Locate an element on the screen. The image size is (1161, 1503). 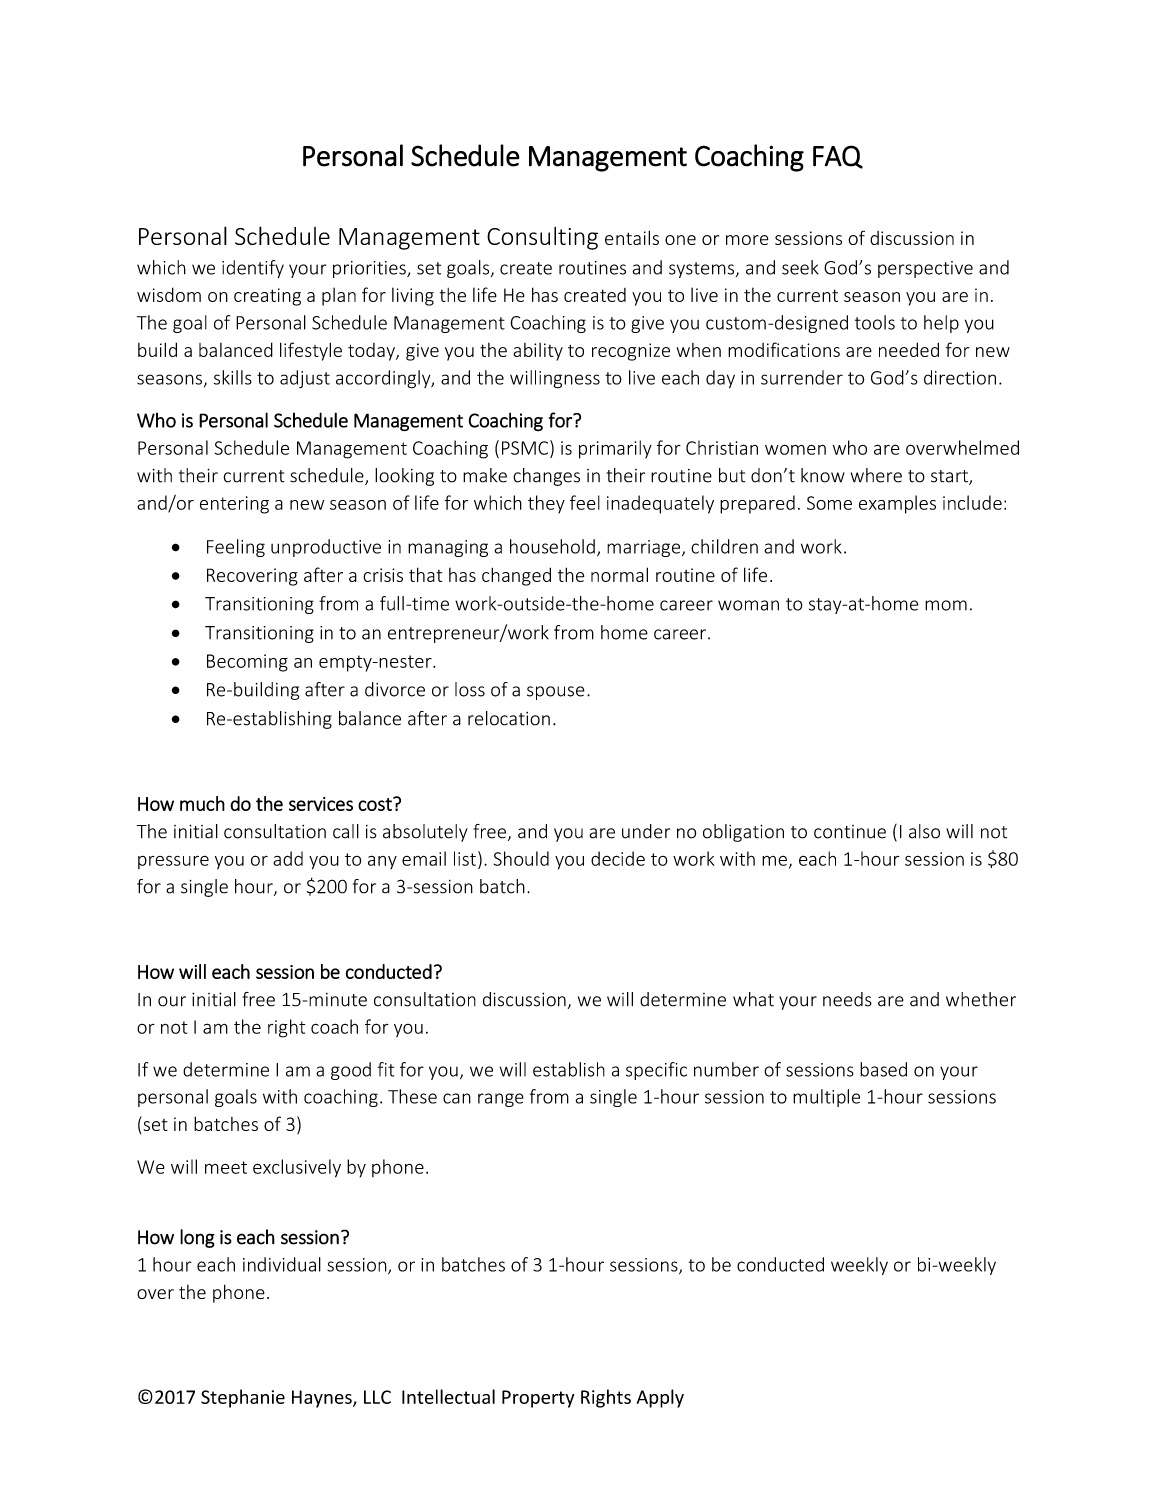
changes is located at coordinates (546, 477).
